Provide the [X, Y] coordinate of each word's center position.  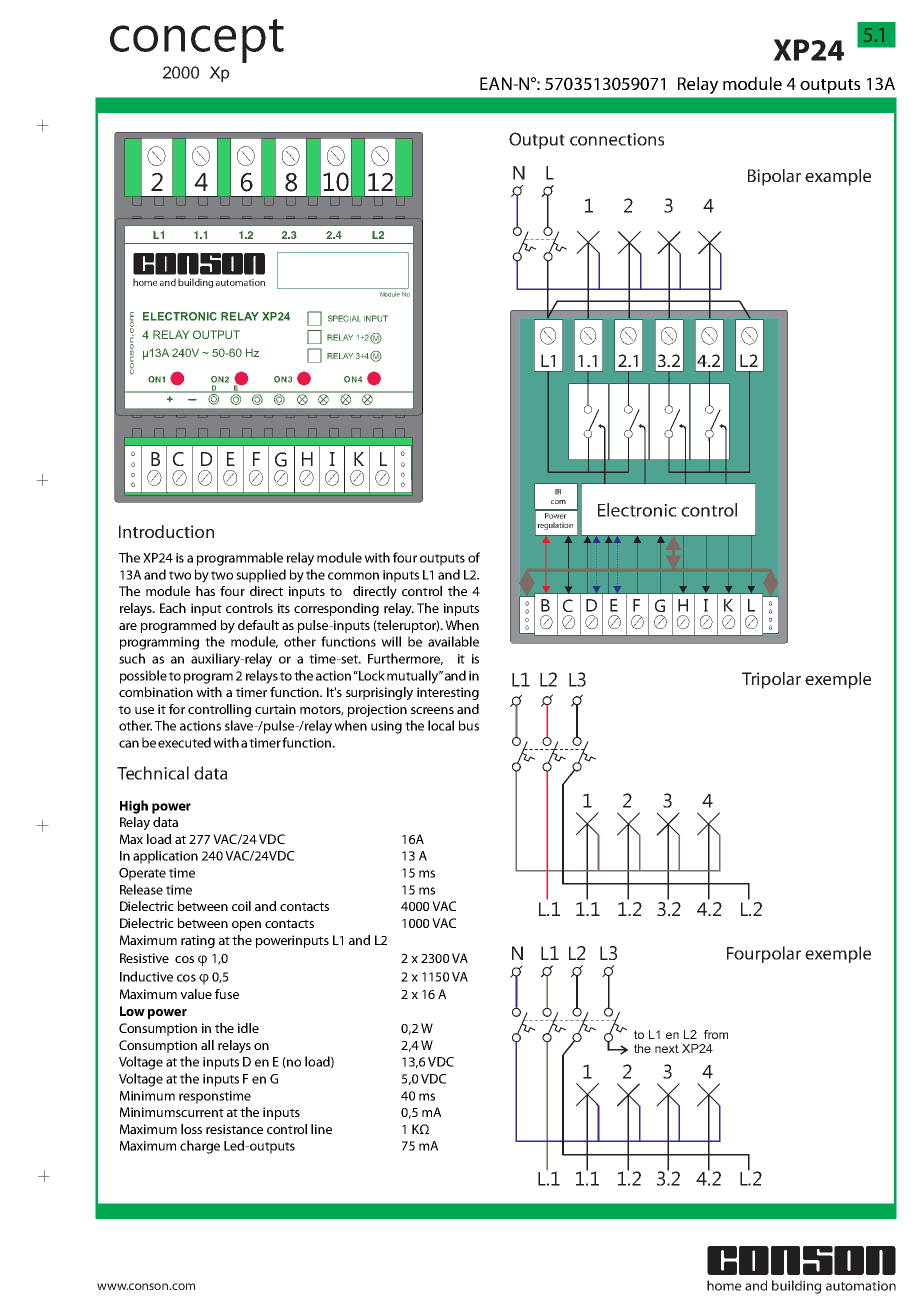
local [441, 725]
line [321, 1129]
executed [184, 742]
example [838, 177]
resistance [234, 1129]
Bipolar [774, 177]
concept [197, 41]
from [716, 1034]
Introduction [166, 531]
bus [469, 725]
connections [617, 139]
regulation [555, 526]
